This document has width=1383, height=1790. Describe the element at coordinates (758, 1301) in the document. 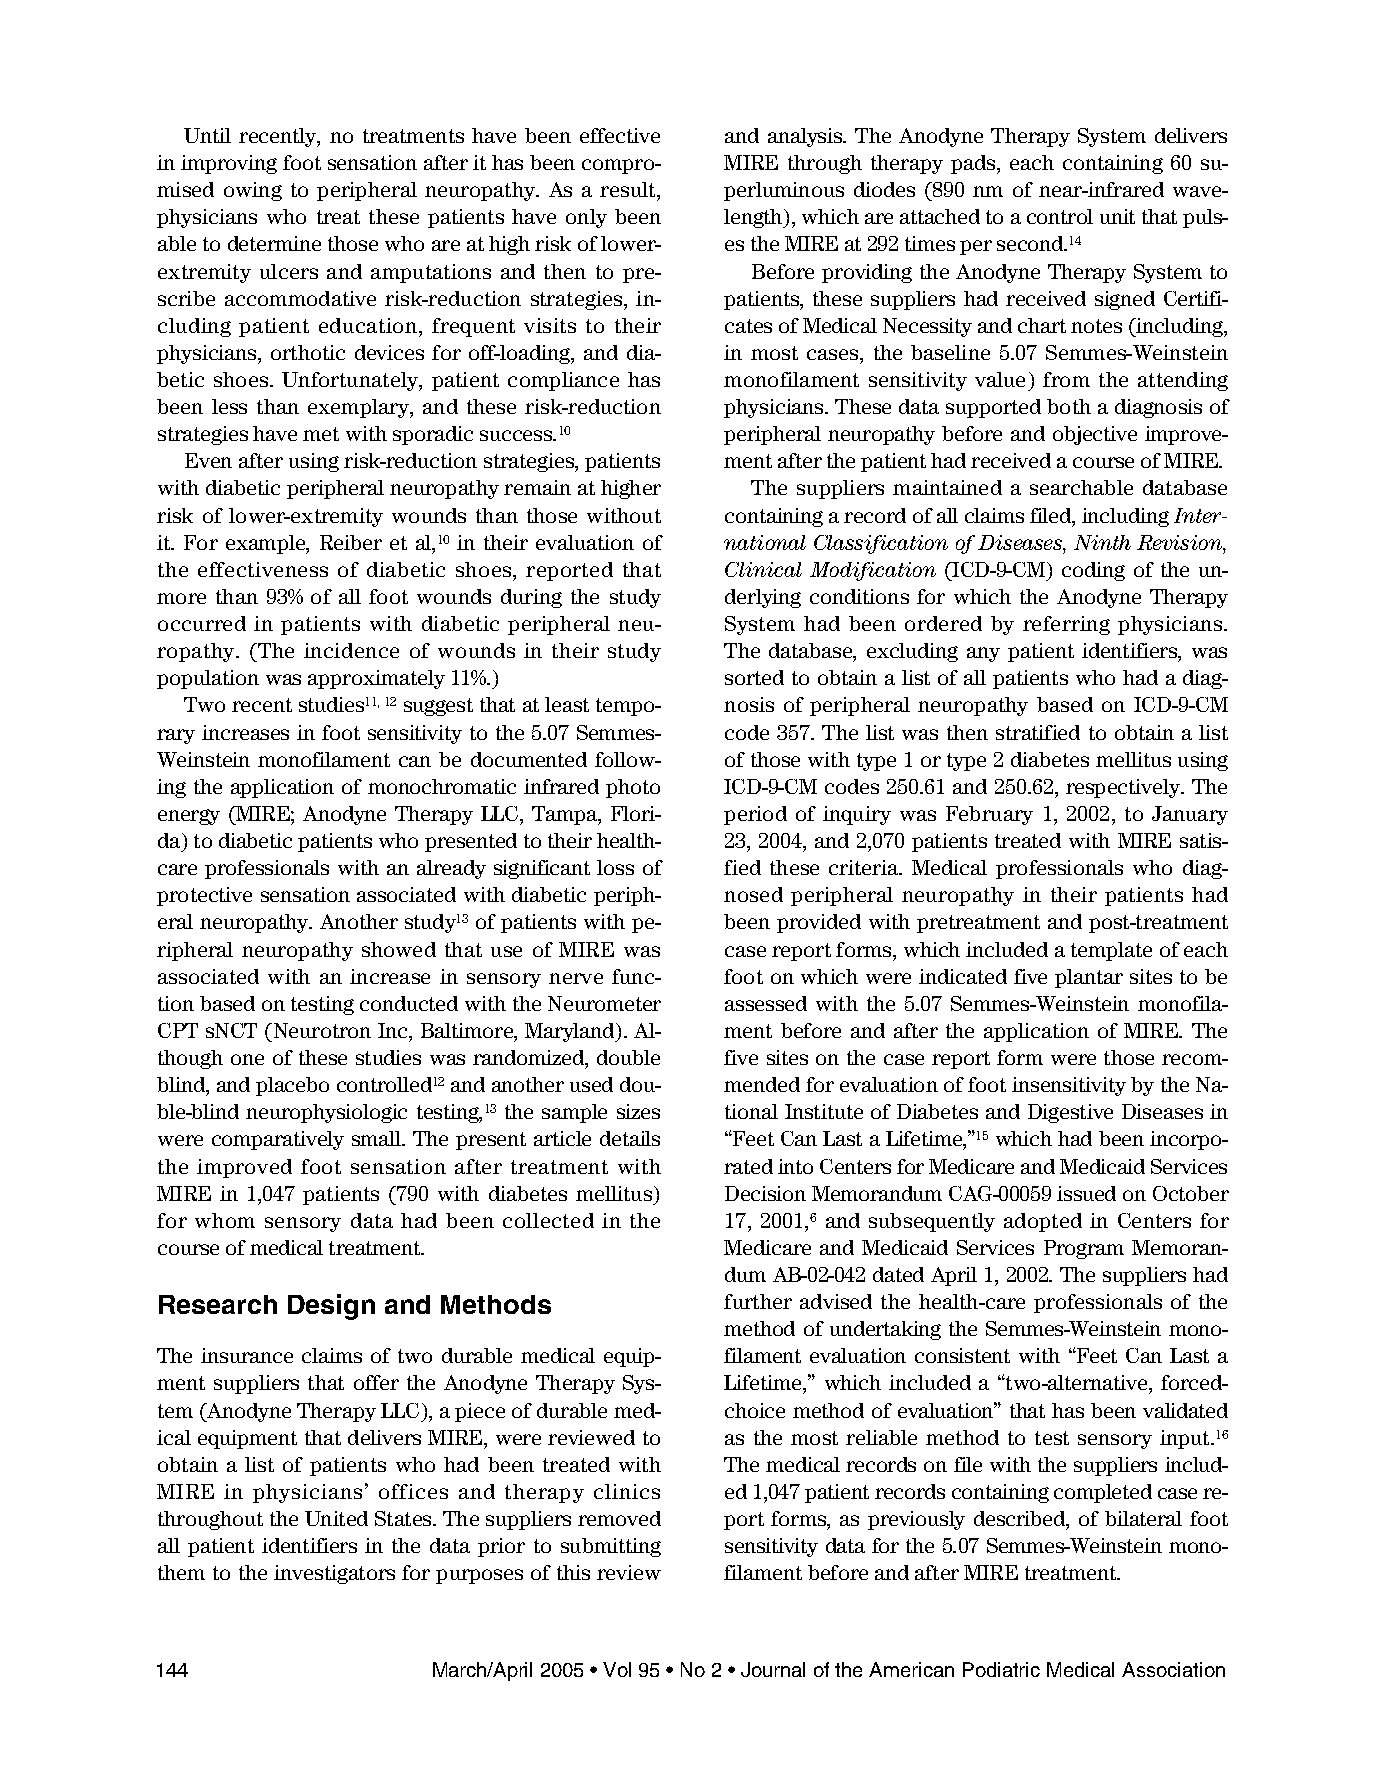

I see `further` at that location.
